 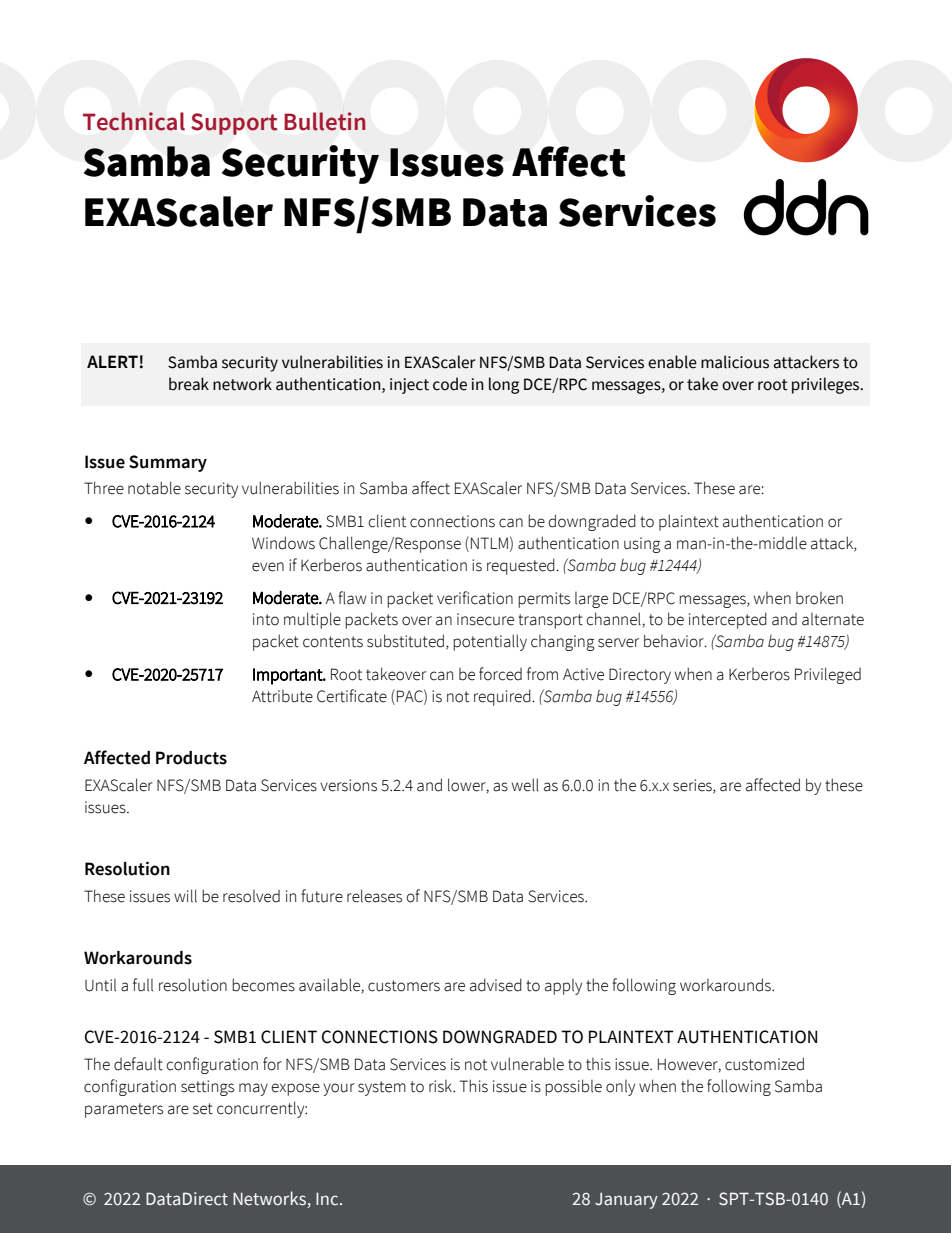 What do you see at coordinates (442, 1086) in the screenshot?
I see `risk` at bounding box center [442, 1086].
